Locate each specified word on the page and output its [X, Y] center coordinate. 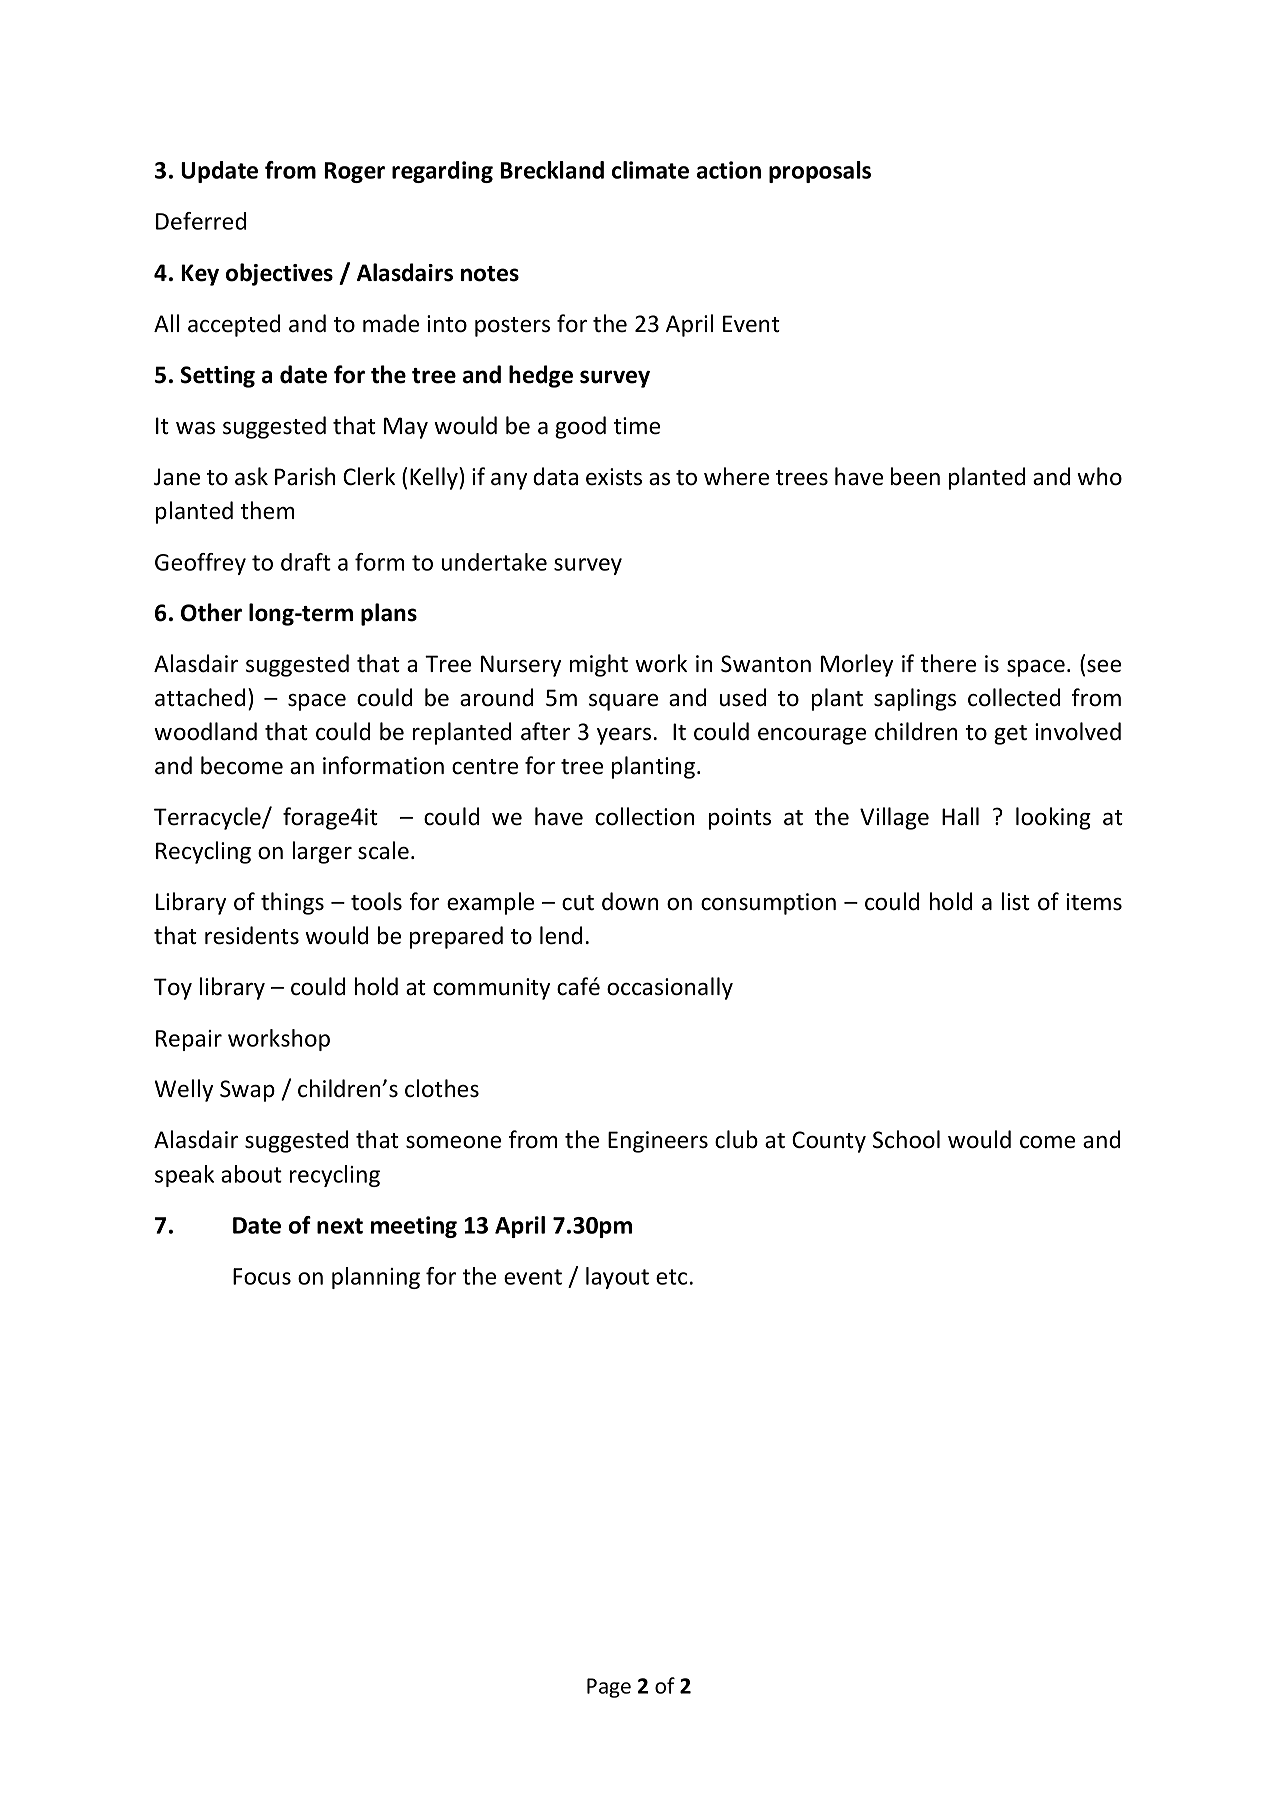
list [1016, 901]
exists [614, 477]
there [948, 663]
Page [609, 1688]
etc [671, 1277]
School [906, 1139]
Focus [262, 1276]
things [292, 903]
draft [306, 562]
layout [617, 1278]
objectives [279, 274]
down [630, 901]
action [729, 170]
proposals [820, 172]
